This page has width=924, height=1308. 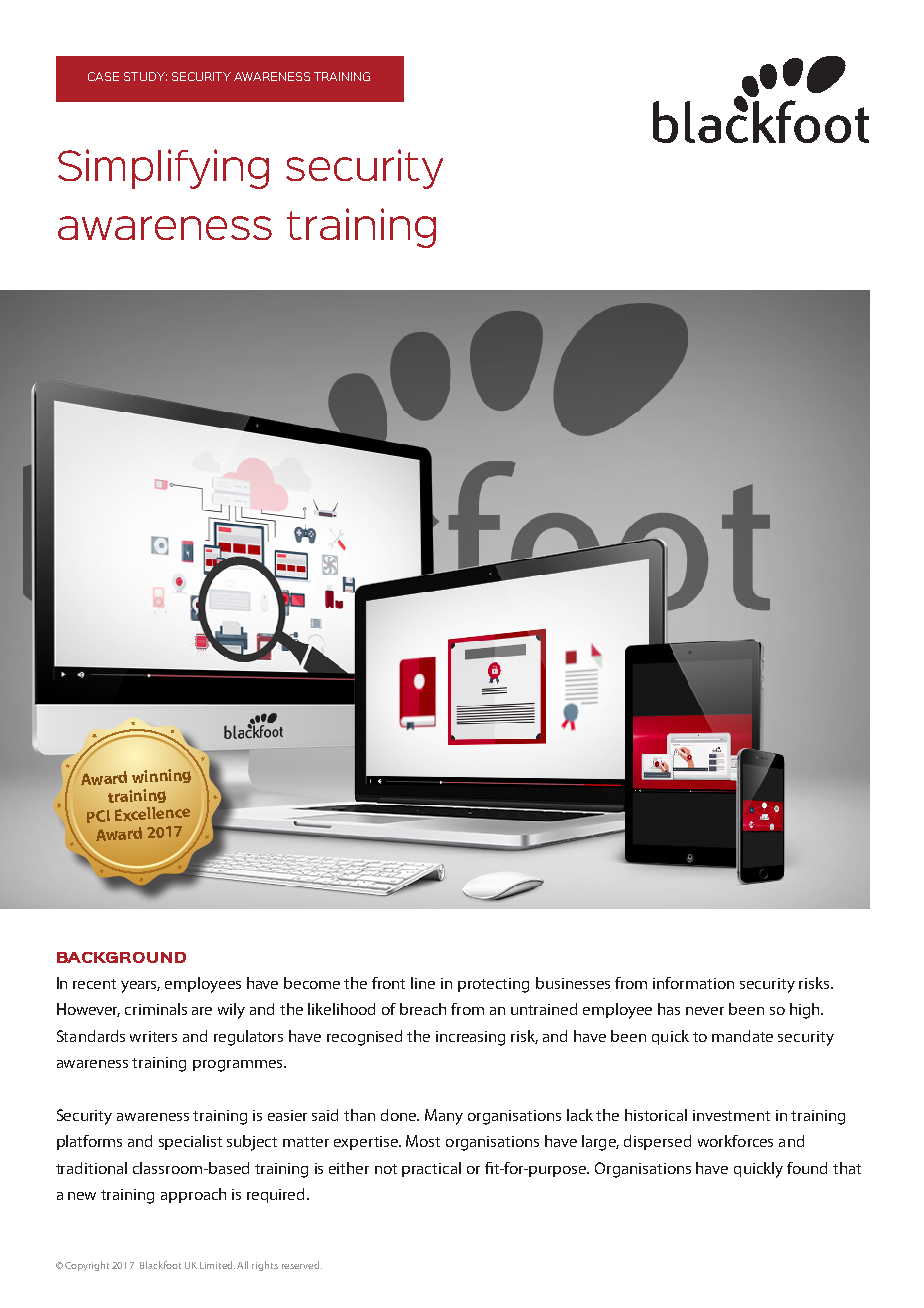 I want to click on CASE, so click(x=103, y=76).
